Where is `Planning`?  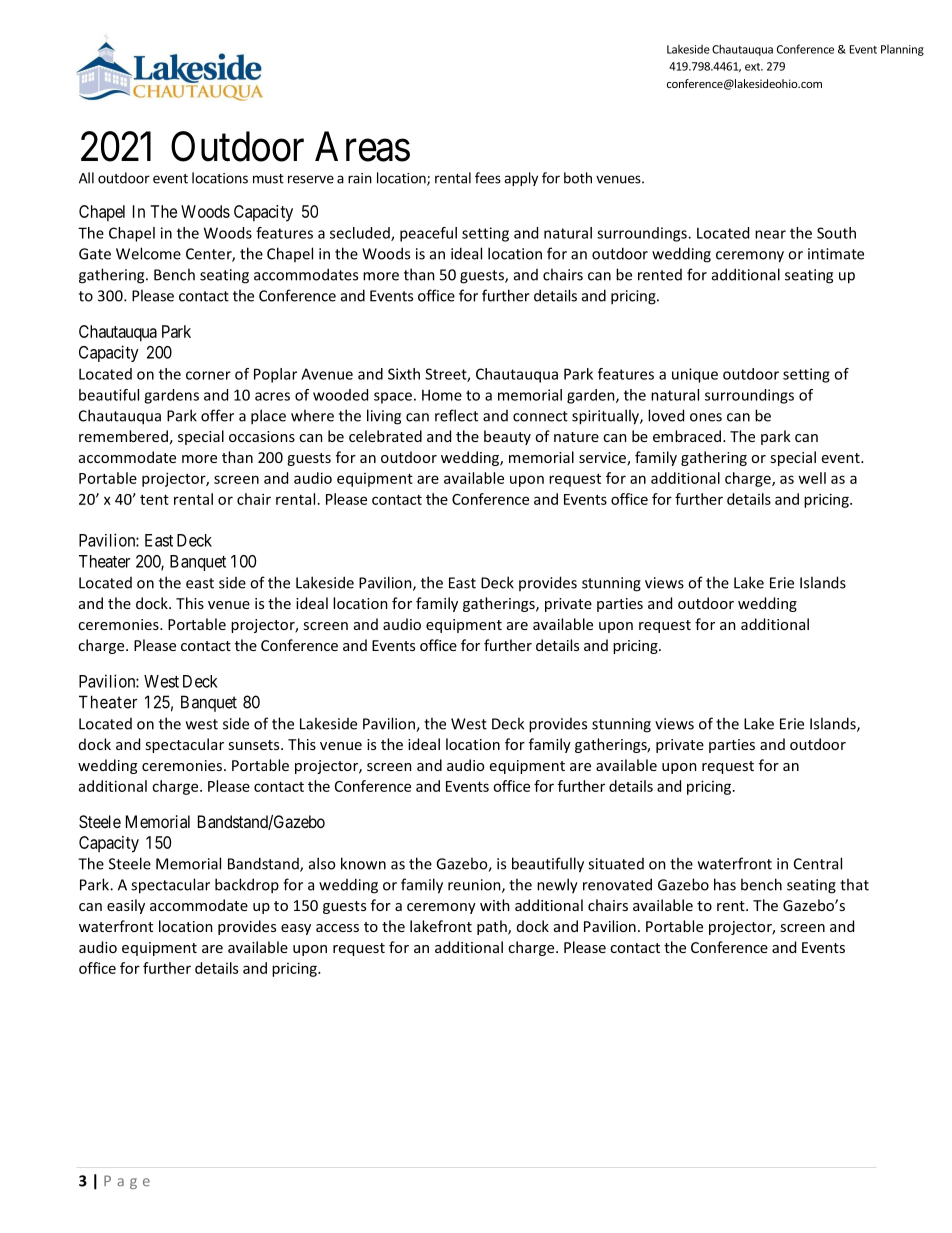 Planning is located at coordinates (902, 50).
